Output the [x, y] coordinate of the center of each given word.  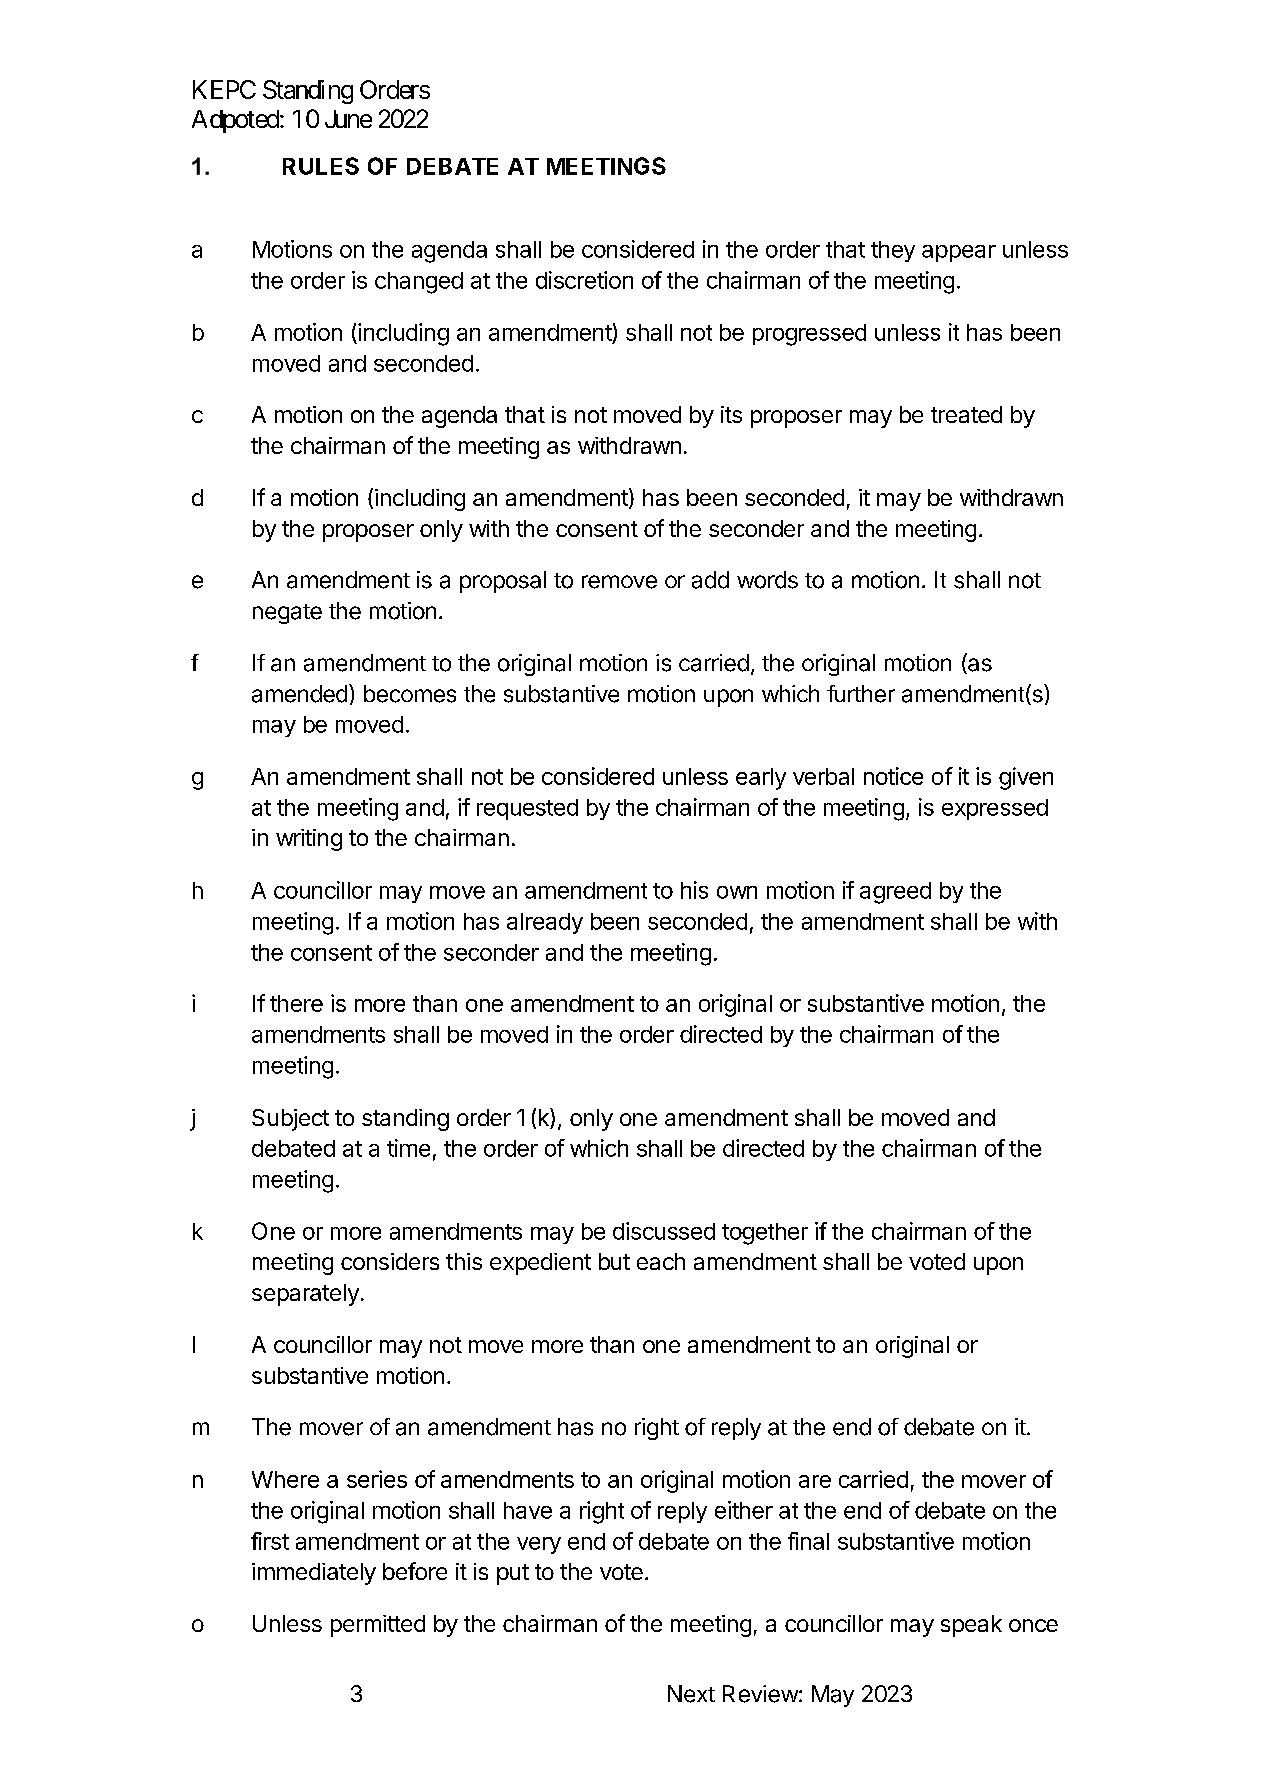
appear [959, 253]
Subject [290, 1120]
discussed [664, 1231]
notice [893, 776]
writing [309, 840]
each [661, 1261]
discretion [584, 280]
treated [966, 414]
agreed [895, 893]
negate [287, 614]
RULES [321, 166]
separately [305, 1295]
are [815, 1481]
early [761, 779]
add [710, 580]
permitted [378, 1626]
